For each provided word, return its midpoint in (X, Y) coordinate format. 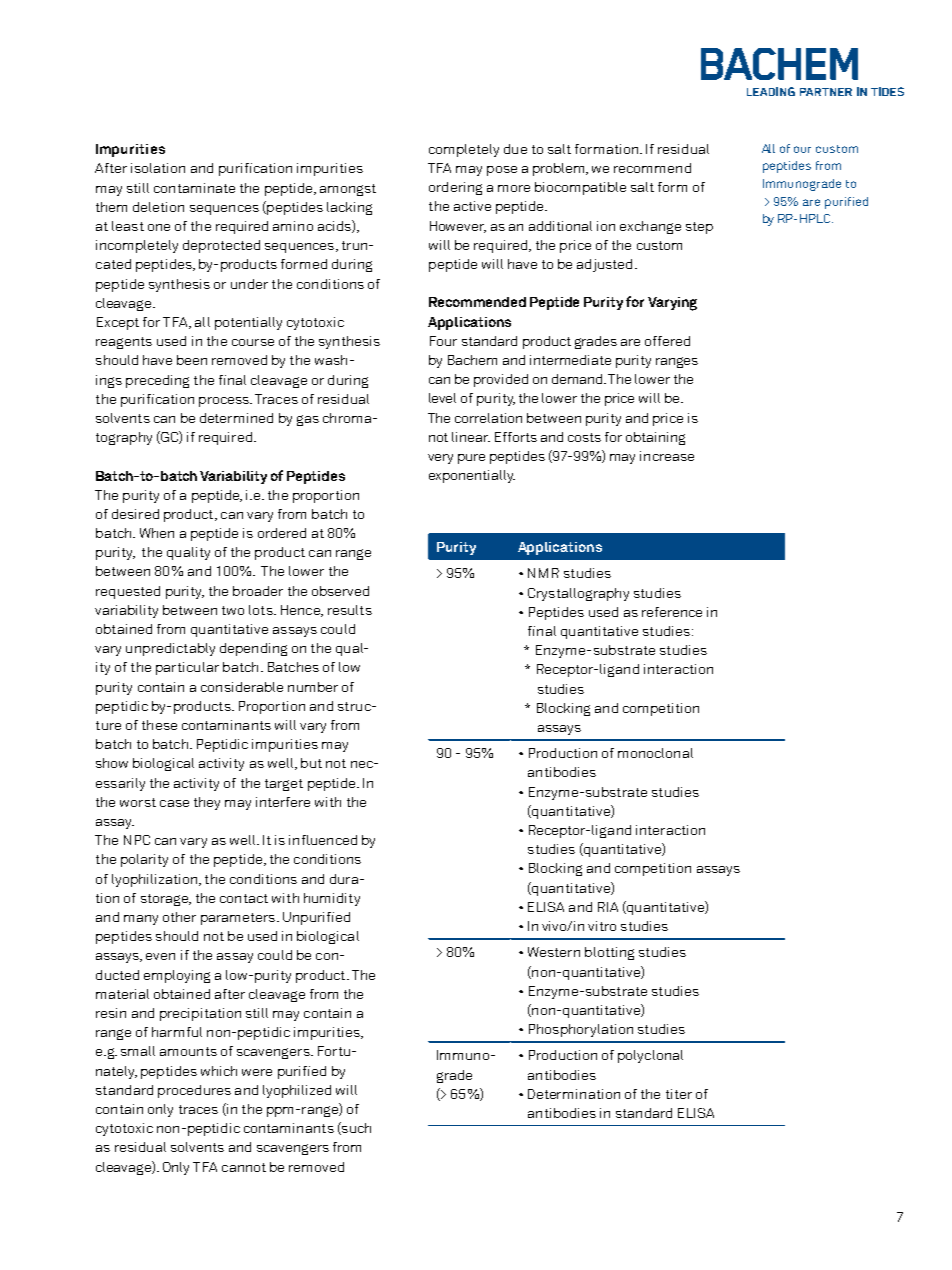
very (440, 459)
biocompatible (580, 188)
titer (679, 1094)
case (174, 803)
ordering (455, 188)
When (157, 533)
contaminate (194, 188)
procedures (194, 1091)
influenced (323, 840)
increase (667, 456)
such (355, 1128)
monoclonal (655, 753)
